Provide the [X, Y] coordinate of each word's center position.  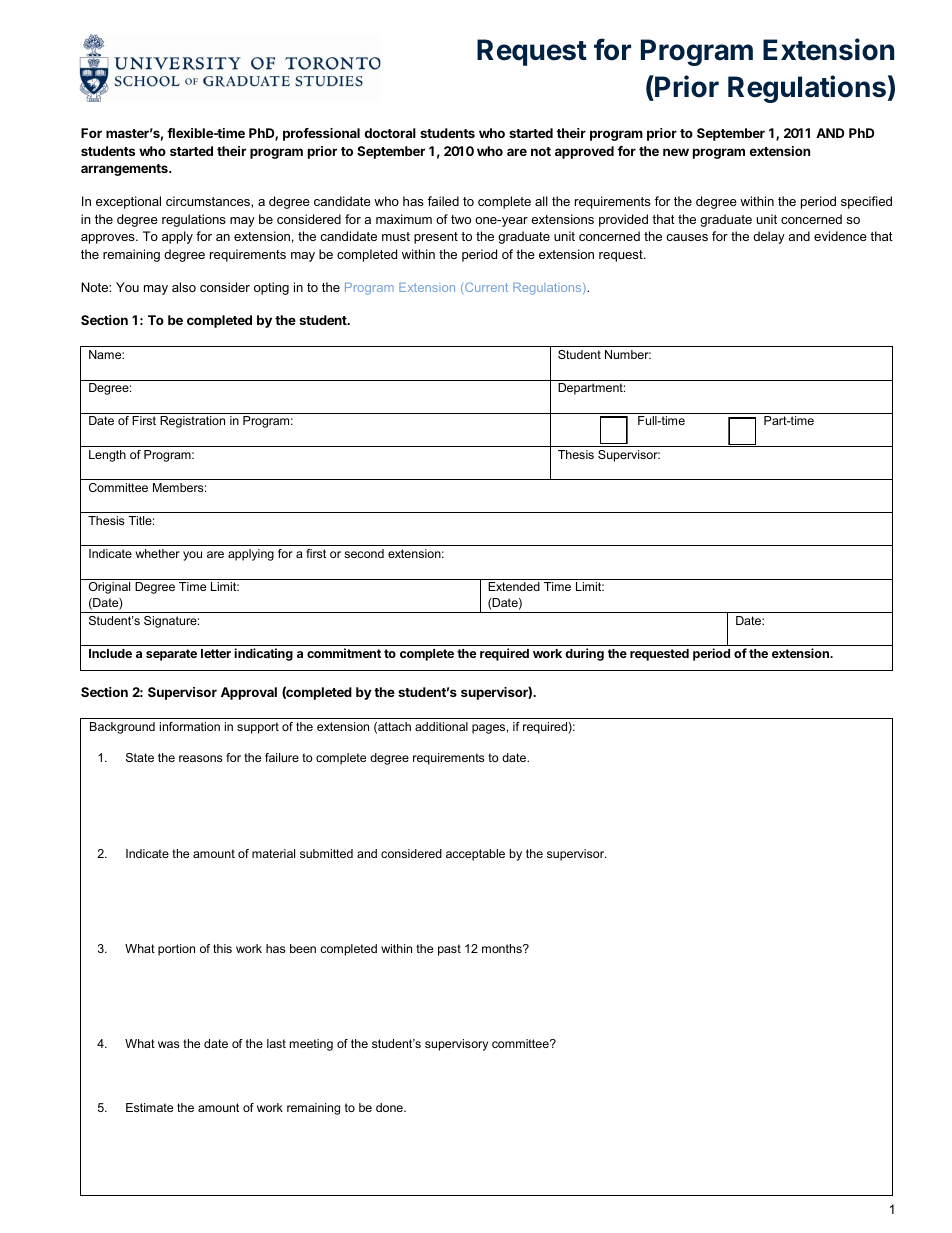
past [449, 950]
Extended [514, 586]
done [390, 1107]
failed [443, 201]
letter [216, 653]
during [584, 654]
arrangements [125, 170]
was [168, 1044]
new [676, 152]
